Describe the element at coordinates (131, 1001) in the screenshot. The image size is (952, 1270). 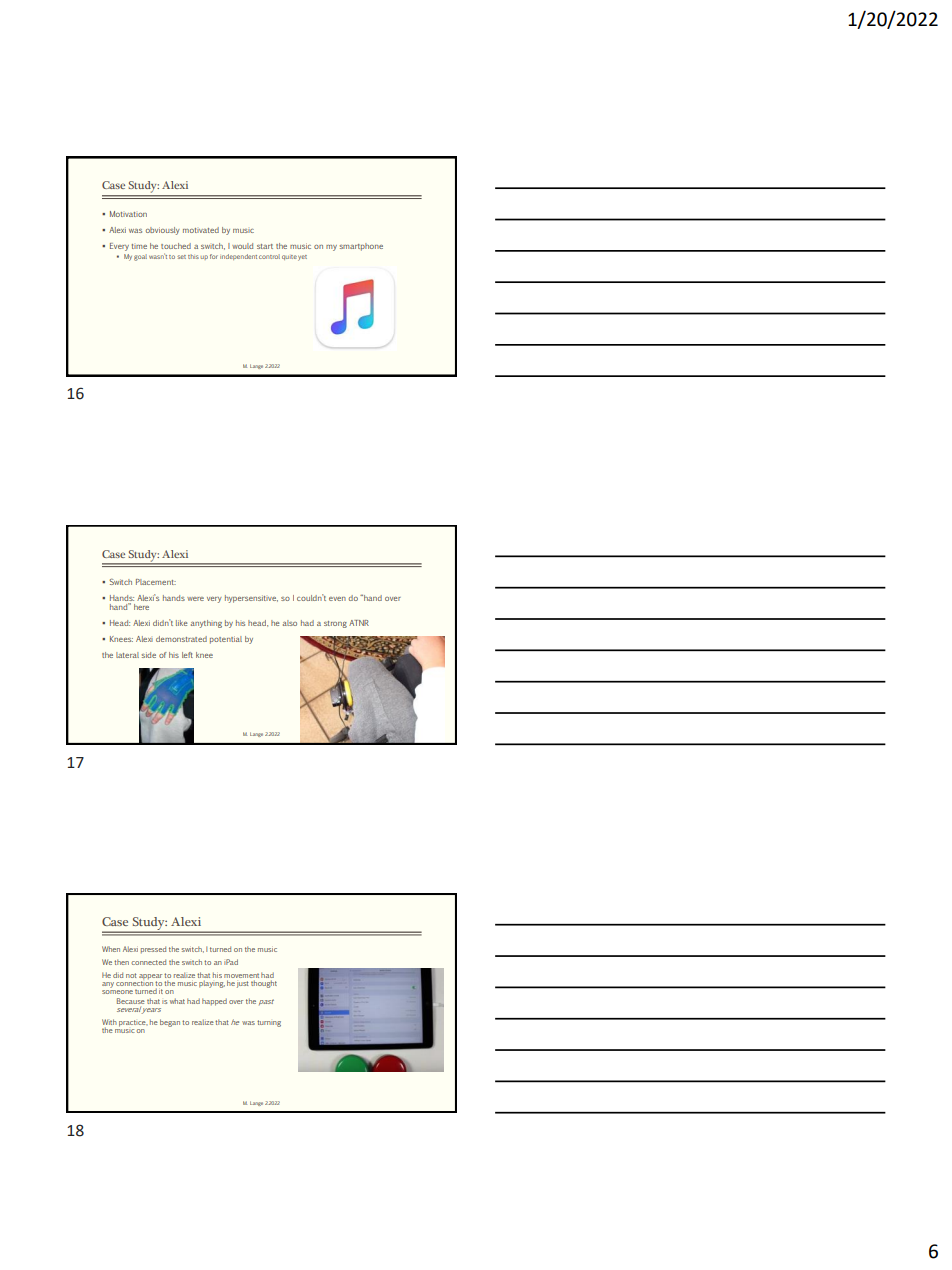
I see `Because` at that location.
